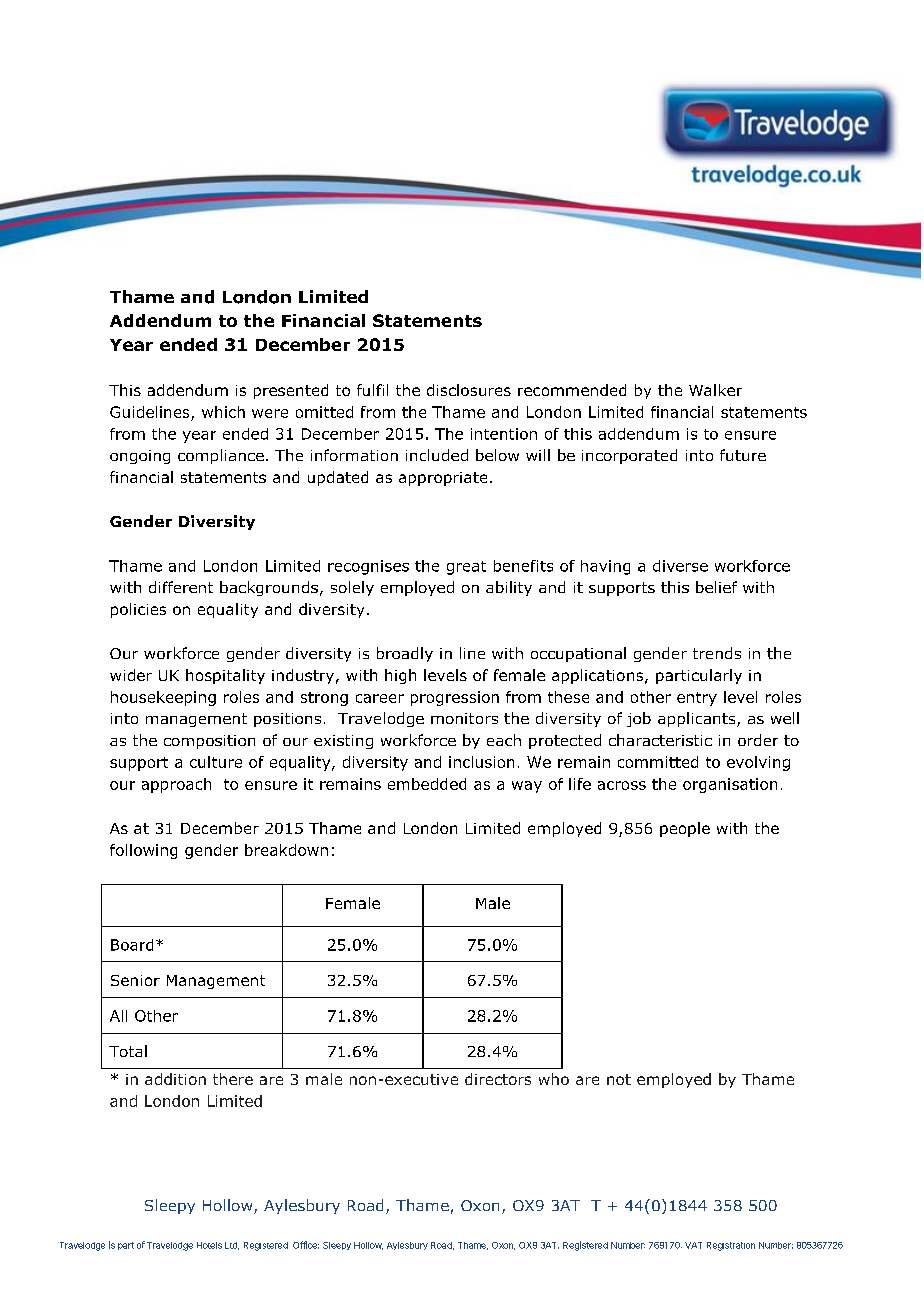 The height and width of the image is (1308, 924). I want to click on Walker, so click(715, 390).
